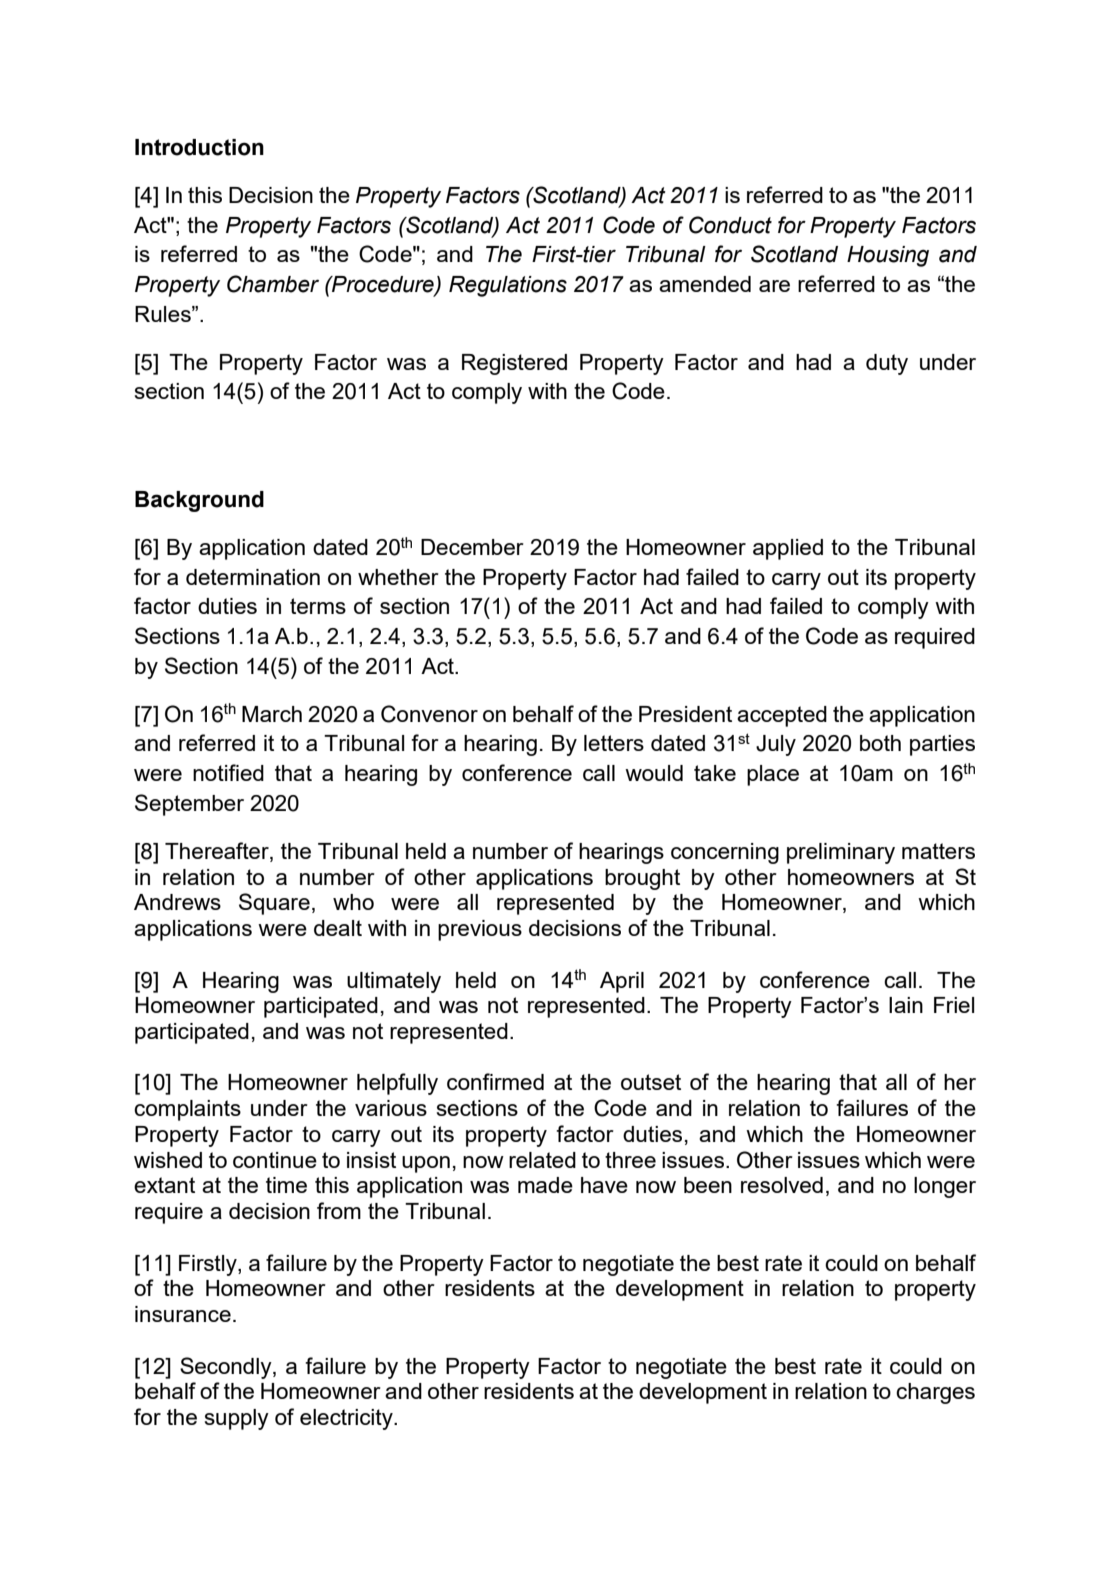  What do you see at coordinates (228, 772) in the page?
I see `notified` at bounding box center [228, 772].
